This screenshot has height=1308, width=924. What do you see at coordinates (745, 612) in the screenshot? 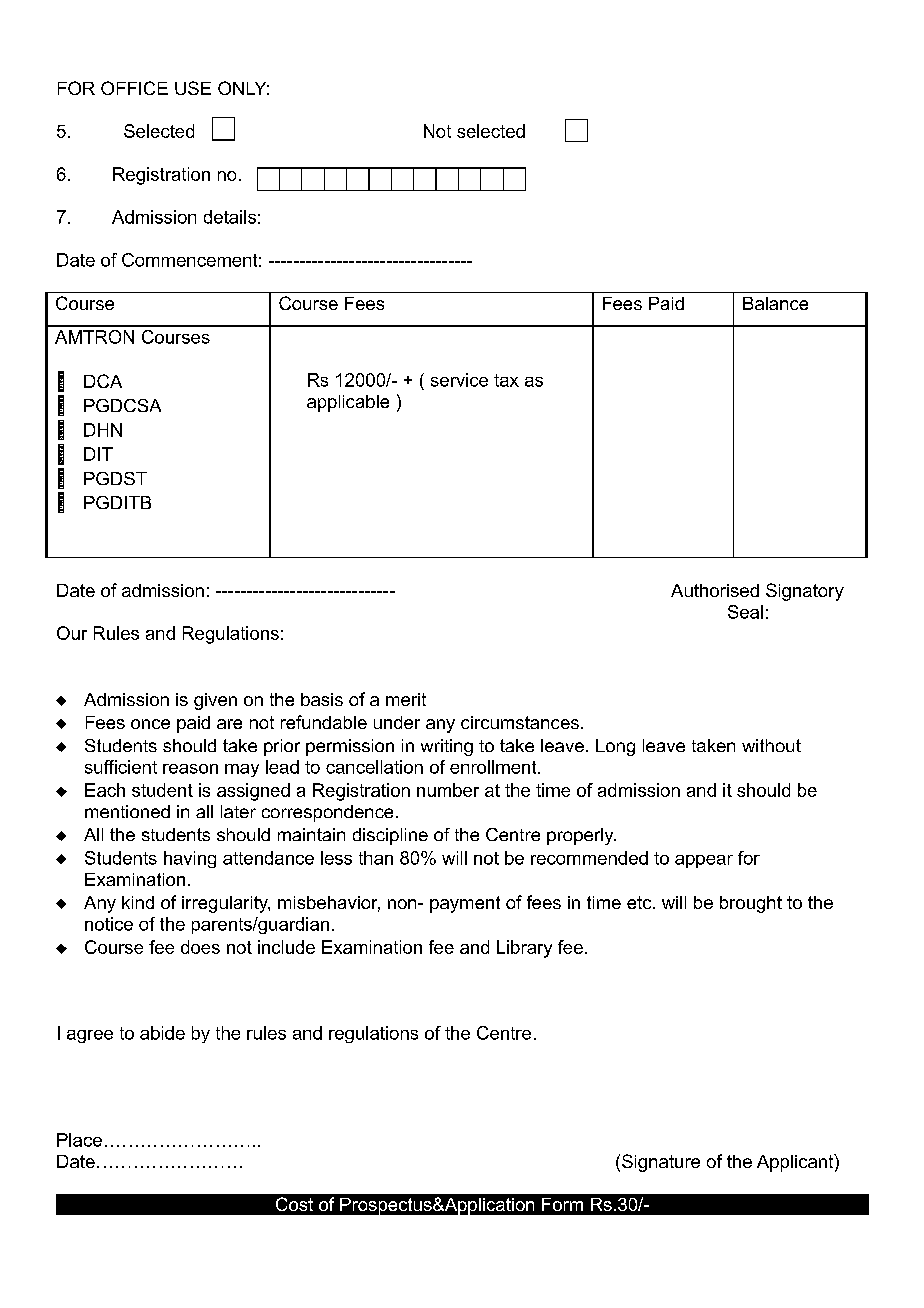
I see `Seal` at bounding box center [745, 612].
